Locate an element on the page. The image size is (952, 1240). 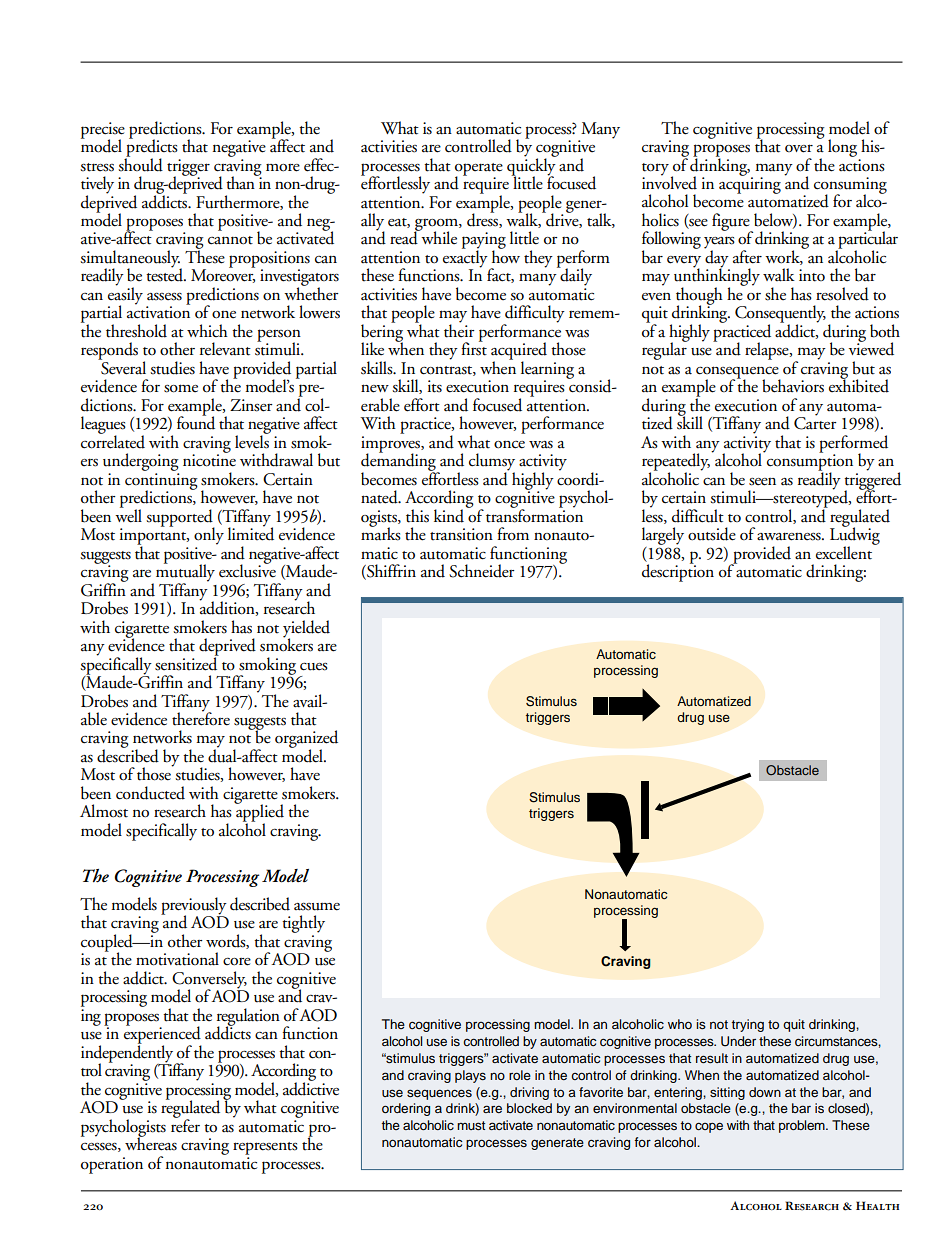
acquiring is located at coordinates (750, 184).
